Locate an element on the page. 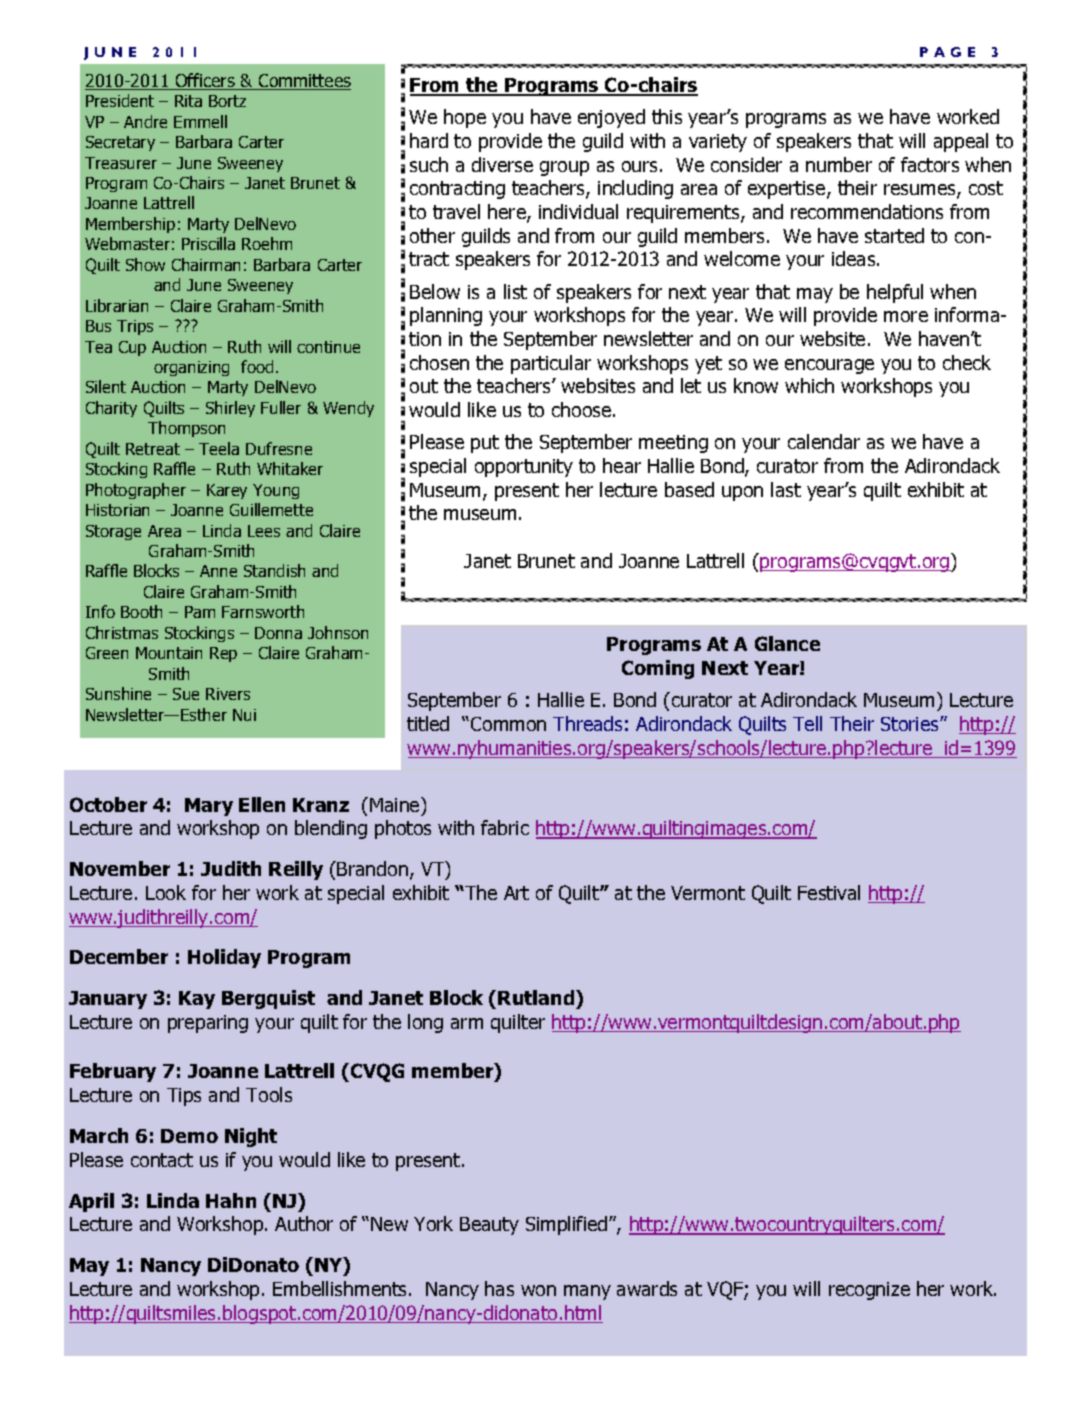 This document has height=1412, width=1091. recognize is located at coordinates (869, 1291).
